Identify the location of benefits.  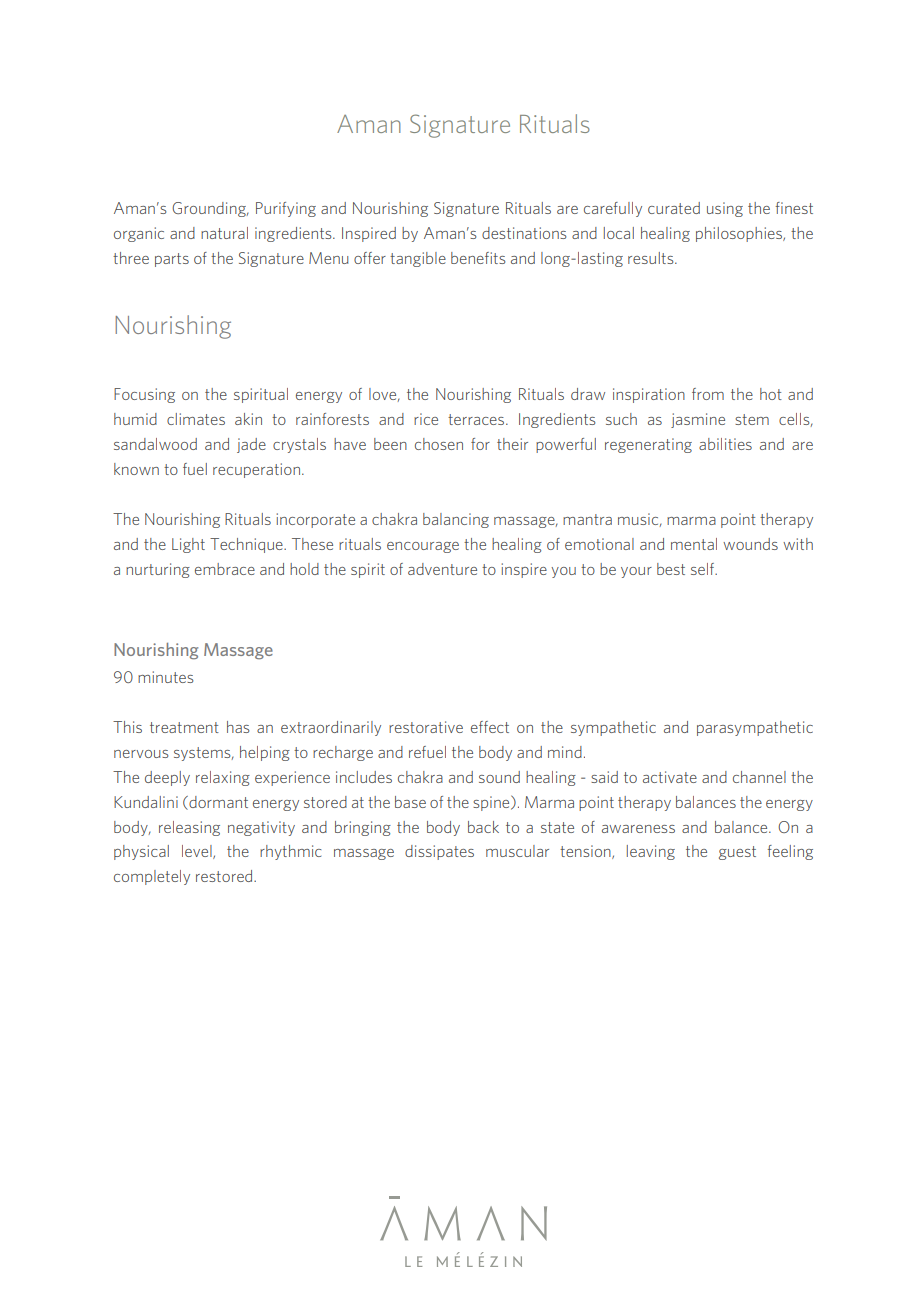
(478, 258).
